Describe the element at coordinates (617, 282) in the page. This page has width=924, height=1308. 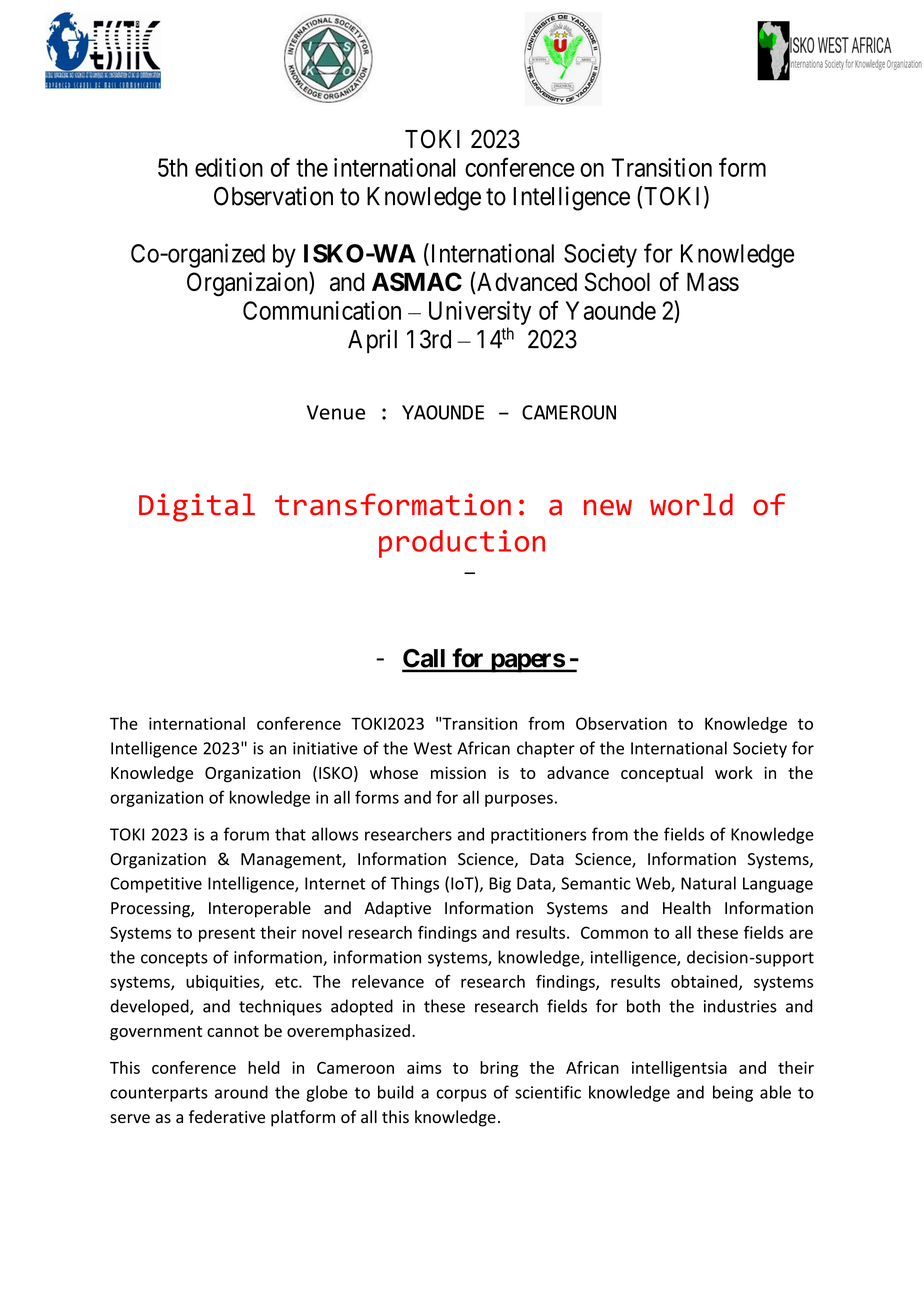
I see `School` at that location.
